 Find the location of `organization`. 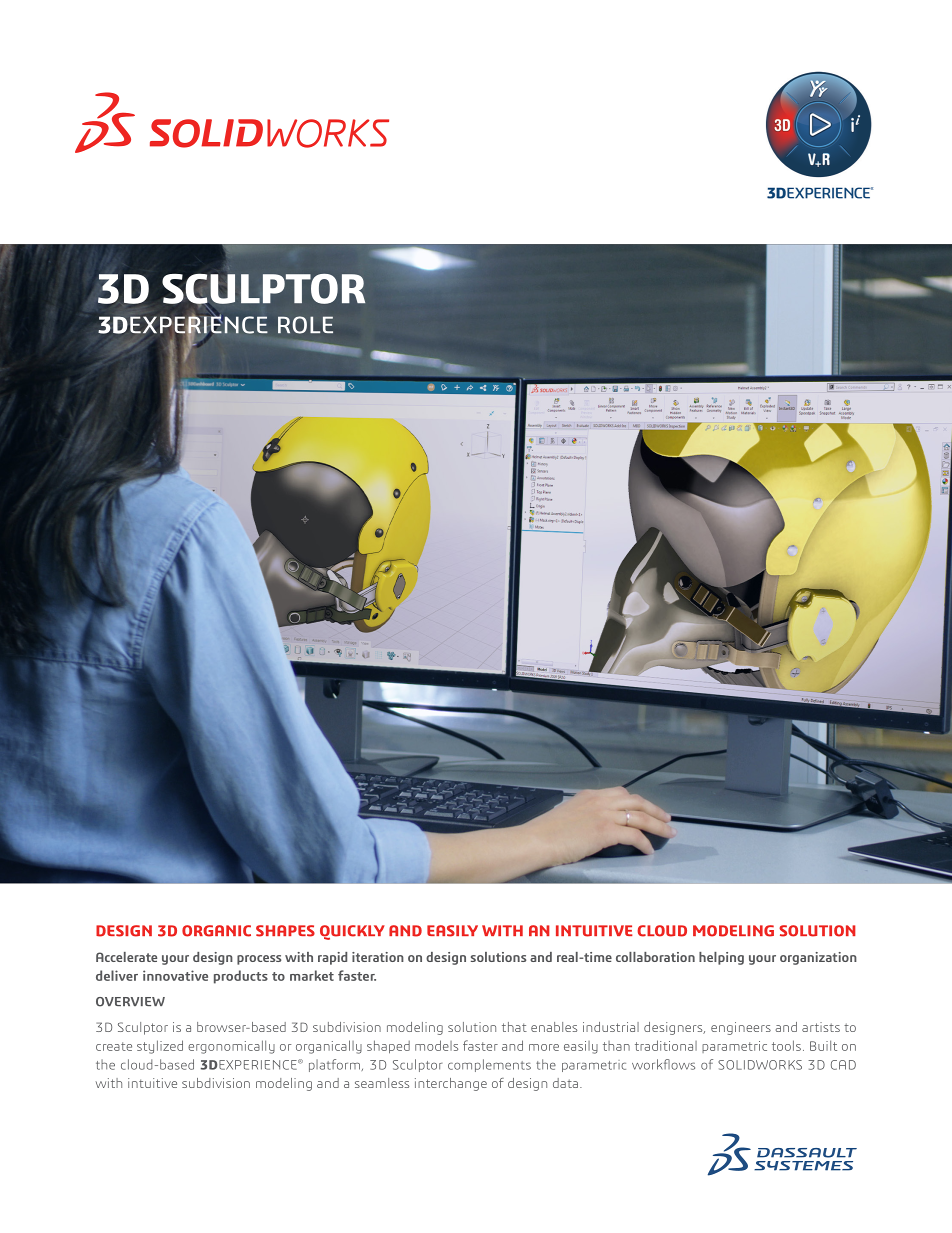

organization is located at coordinates (818, 958).
